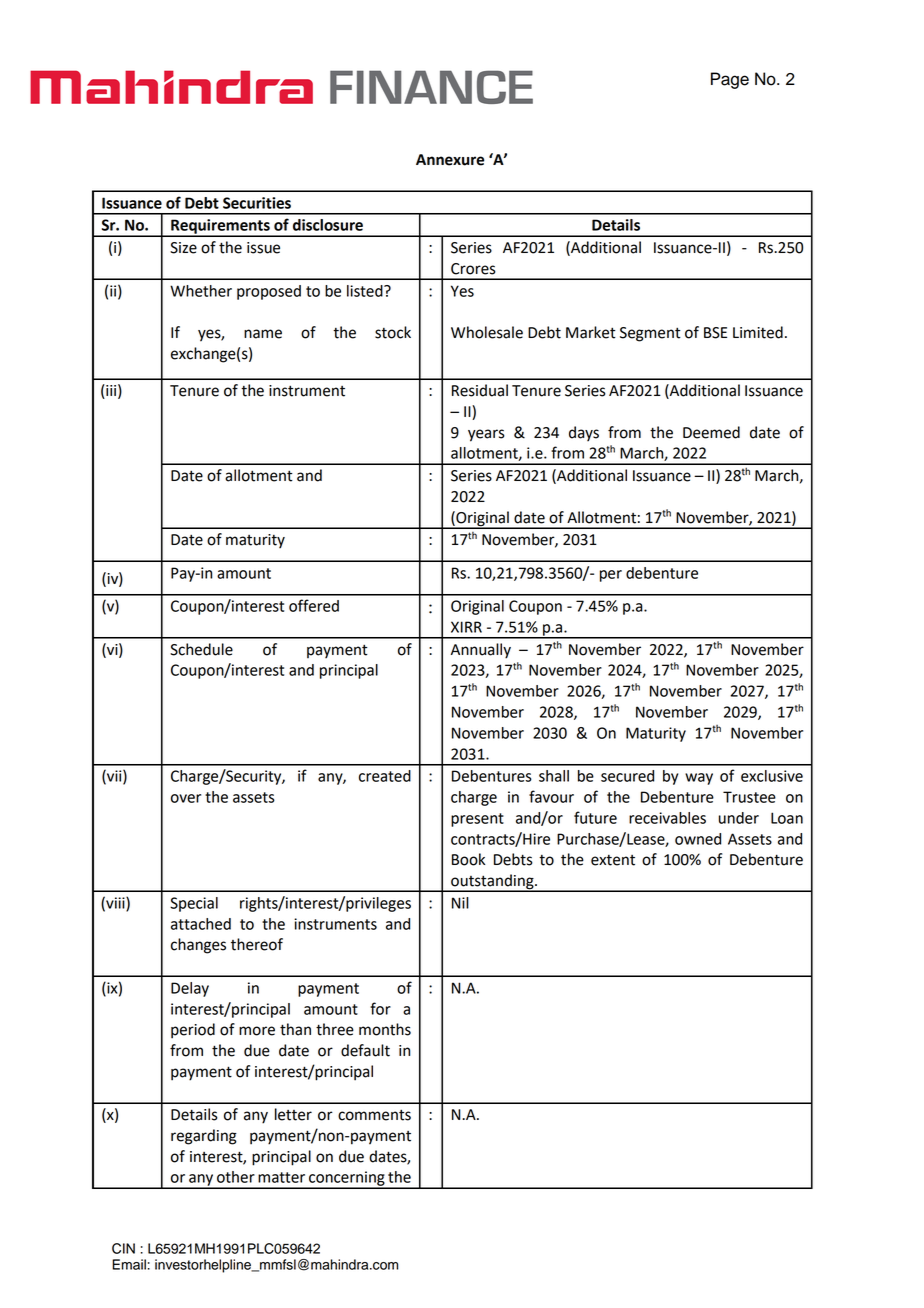 Image resolution: width=924 pixels, height=1308 pixels. Describe the element at coordinates (347, 1179) in the screenshot. I see `concerning` at that location.
